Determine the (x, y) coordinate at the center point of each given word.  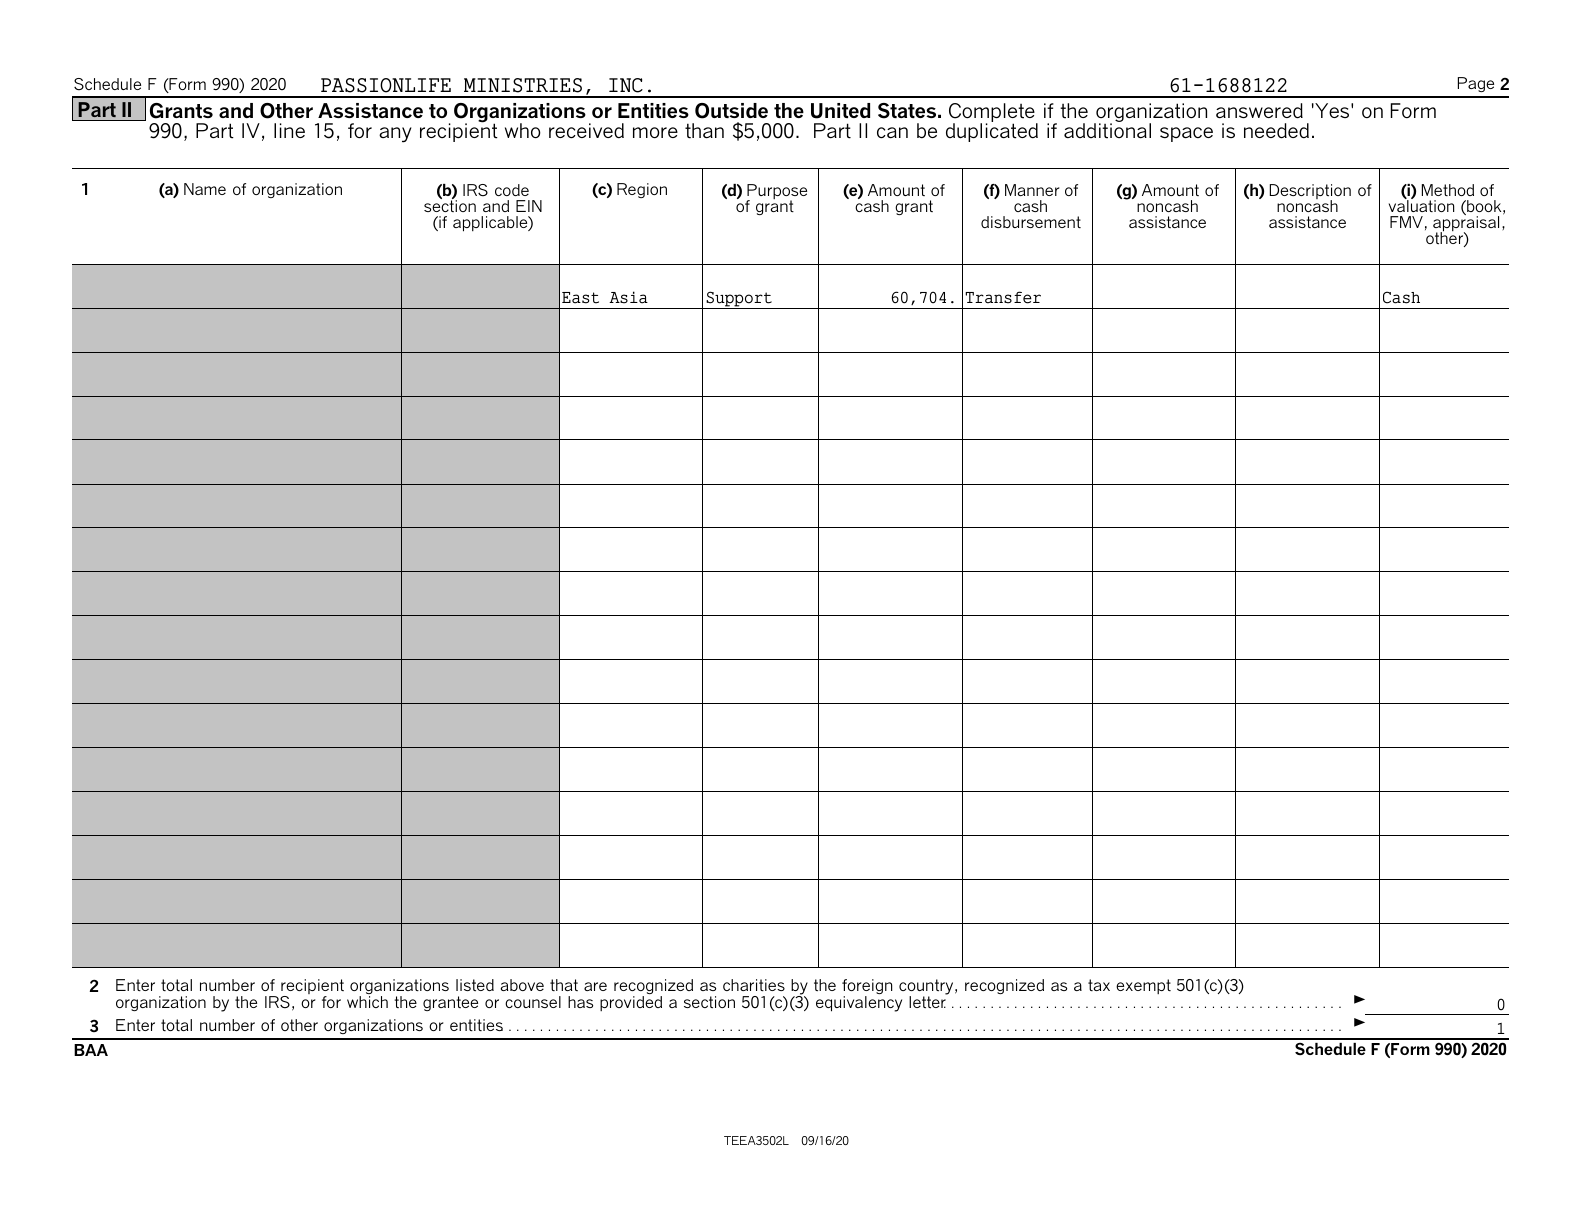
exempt (1143, 986)
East (580, 298)
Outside (731, 111)
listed (475, 985)
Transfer (1003, 297)
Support (739, 300)
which (367, 1002)
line (289, 130)
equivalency (859, 1004)
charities (754, 985)
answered (1259, 111)
